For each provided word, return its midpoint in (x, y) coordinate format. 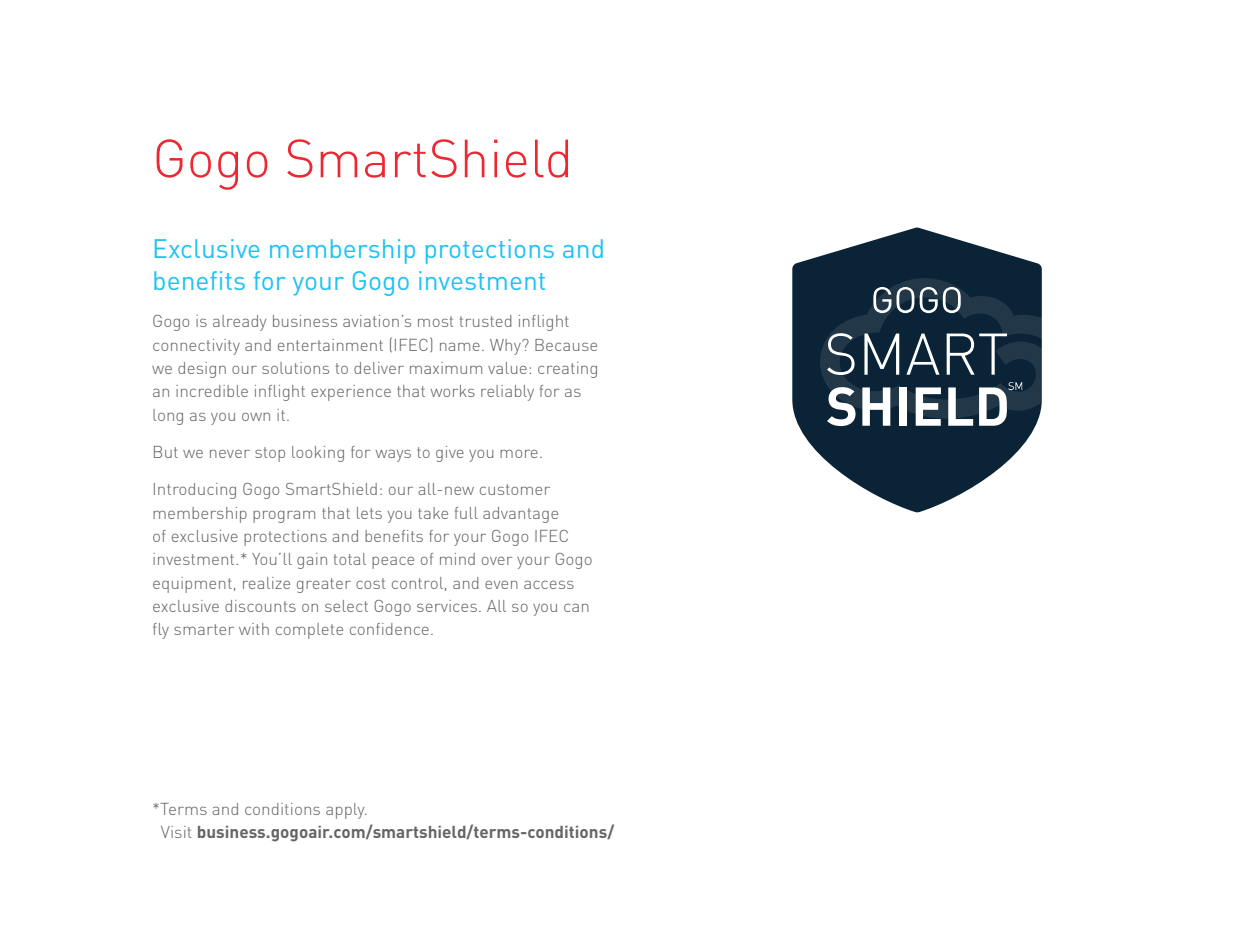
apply (346, 811)
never (230, 453)
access (549, 584)
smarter (204, 629)
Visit (176, 832)
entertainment (330, 345)
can (576, 607)
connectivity (196, 347)
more (519, 453)
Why (506, 347)
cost (370, 583)
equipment (192, 585)
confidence (389, 629)
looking (318, 454)
